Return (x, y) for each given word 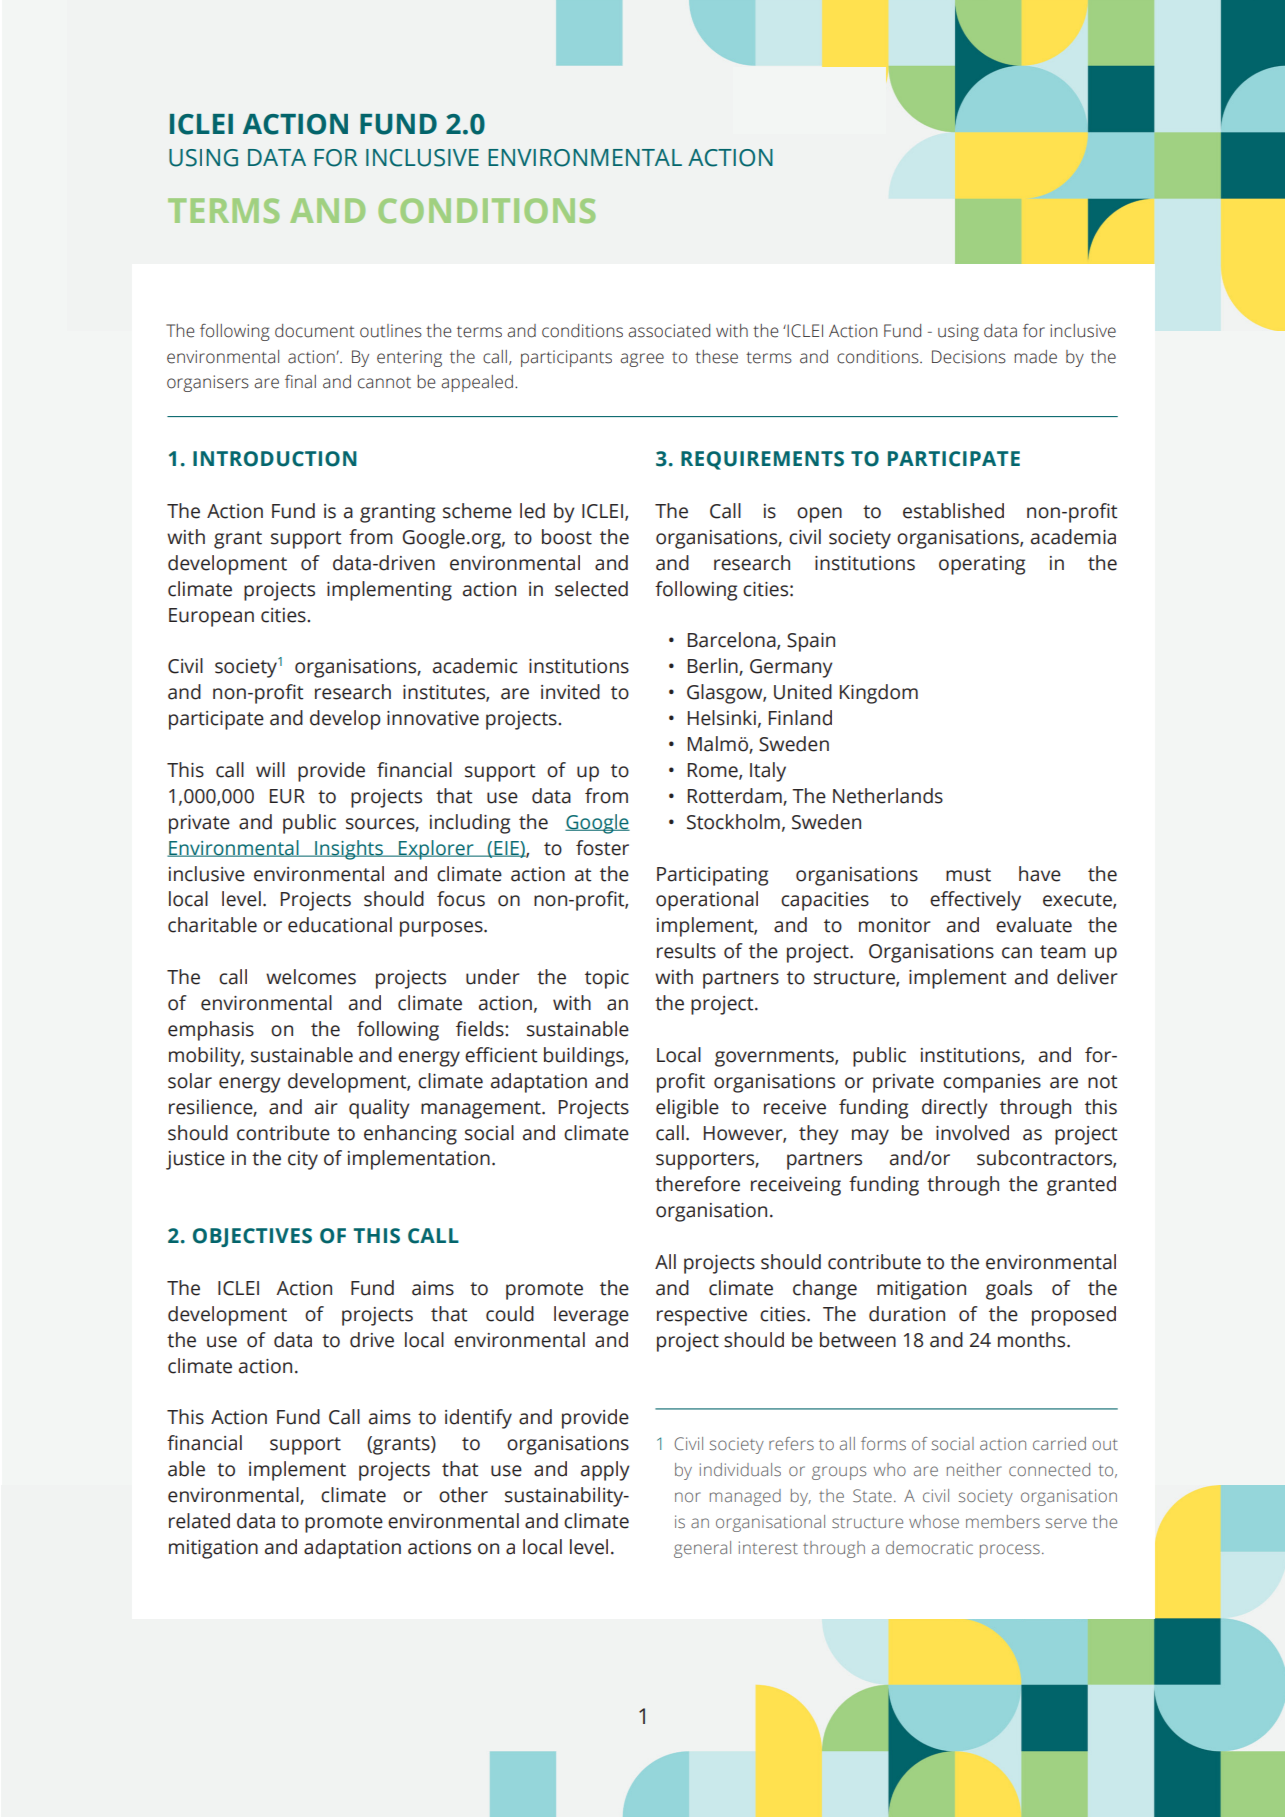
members (1003, 1521)
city (303, 1160)
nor (688, 1497)
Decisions (969, 357)
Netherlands (888, 796)
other (463, 1495)
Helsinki (722, 718)
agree (642, 360)
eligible (687, 1109)
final (300, 382)
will (270, 769)
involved (972, 1133)
